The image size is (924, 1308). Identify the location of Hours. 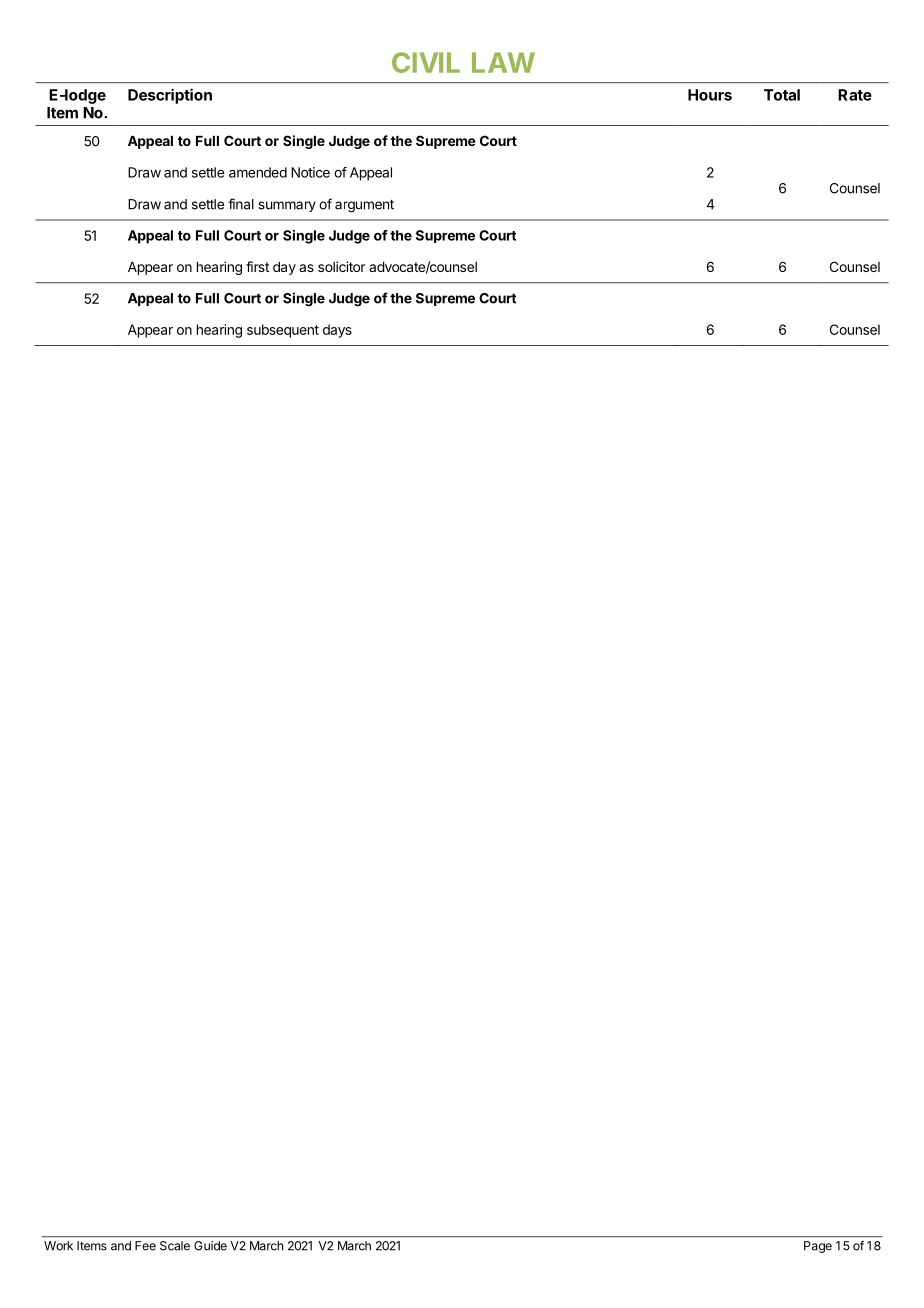
(710, 95).
